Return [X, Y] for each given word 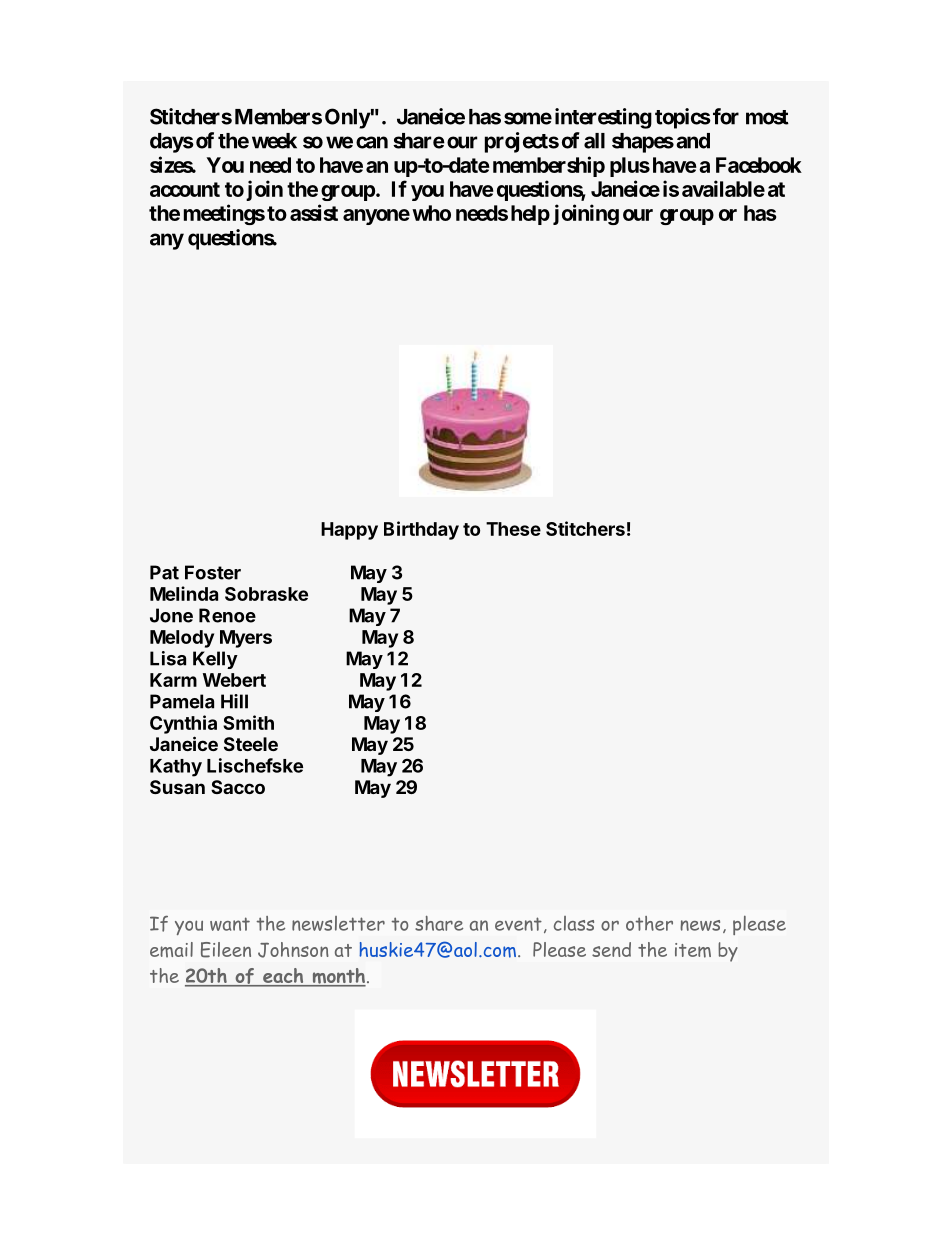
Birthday [421, 530]
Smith [248, 722]
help [530, 215]
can [372, 142]
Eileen [226, 950]
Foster [213, 572]
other [649, 923]
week [274, 141]
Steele [251, 744]
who [431, 213]
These [513, 529]
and [693, 141]
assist [314, 212]
